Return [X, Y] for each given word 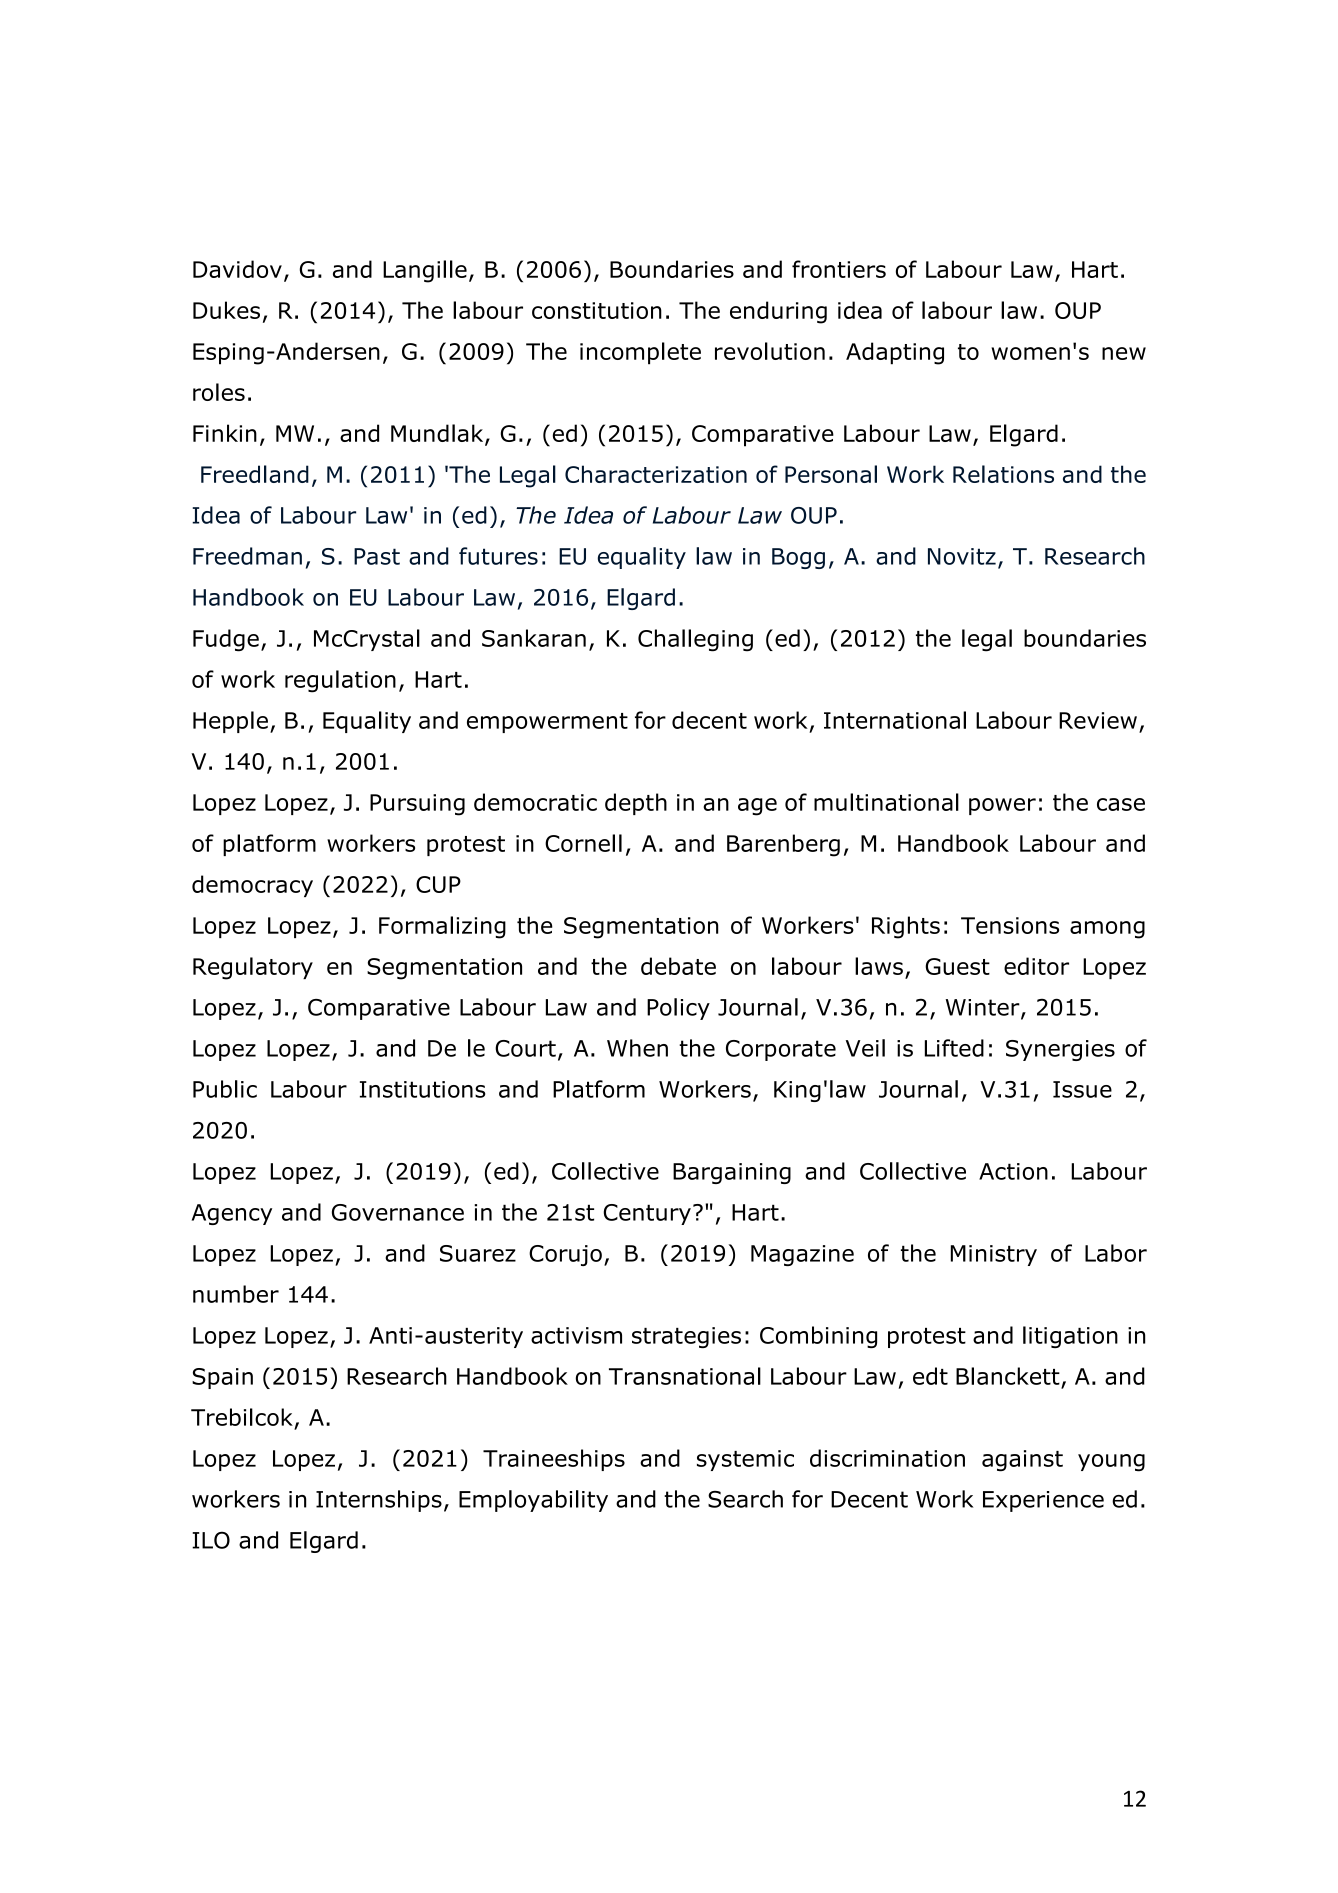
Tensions [1010, 925]
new [1124, 353]
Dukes [226, 310]
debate [678, 966]
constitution [597, 310]
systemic [745, 1460]
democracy [252, 886]
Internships [379, 1501]
